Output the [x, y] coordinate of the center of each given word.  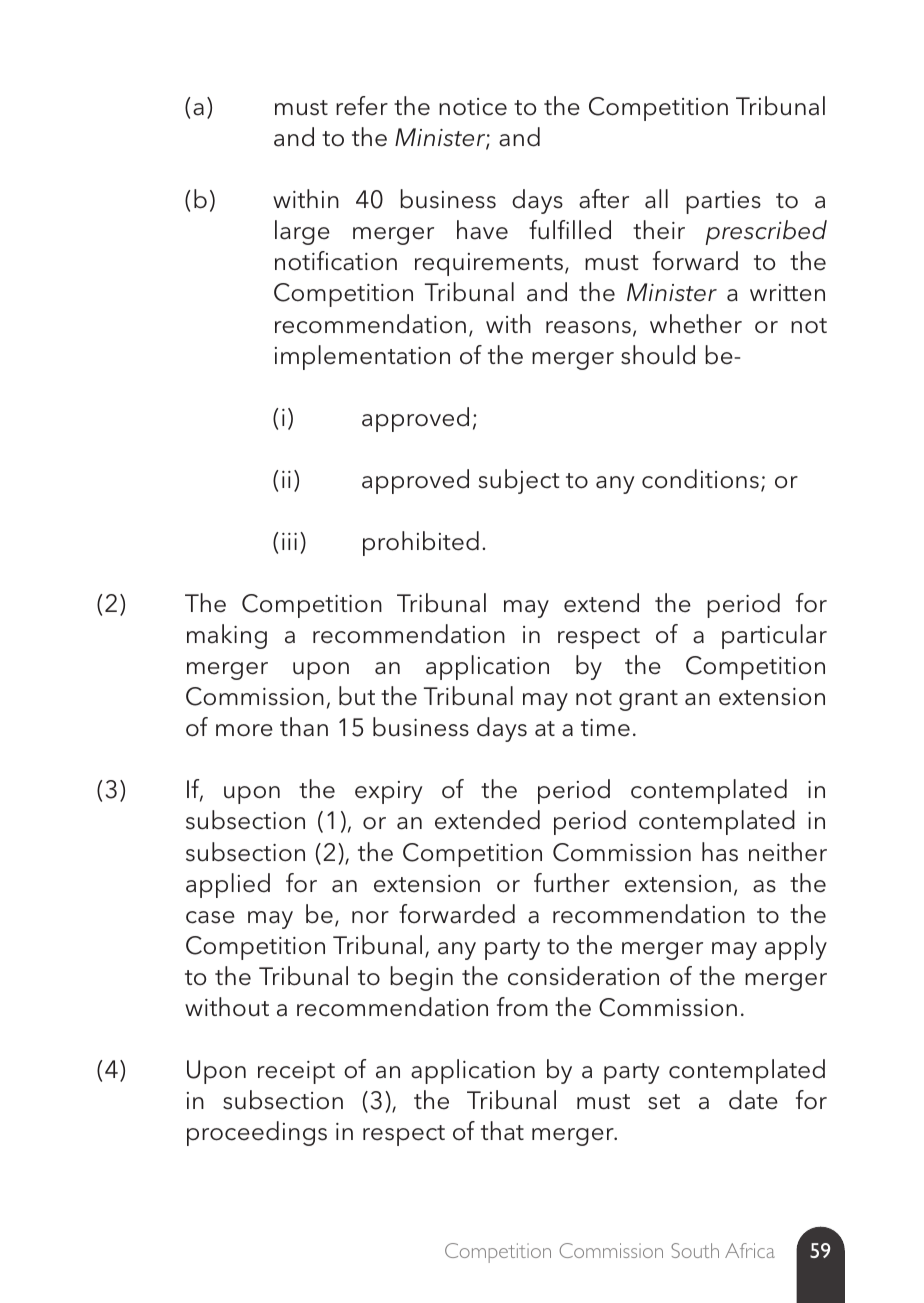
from [522, 1007]
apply [796, 947]
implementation [362, 357]
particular [774, 636]
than [304, 727]
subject [519, 481]
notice [473, 107]
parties [723, 202]
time [605, 728]
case [210, 917]
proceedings [257, 1133]
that [502, 1131]
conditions [700, 479]
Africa [750, 1250]
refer [362, 106]
